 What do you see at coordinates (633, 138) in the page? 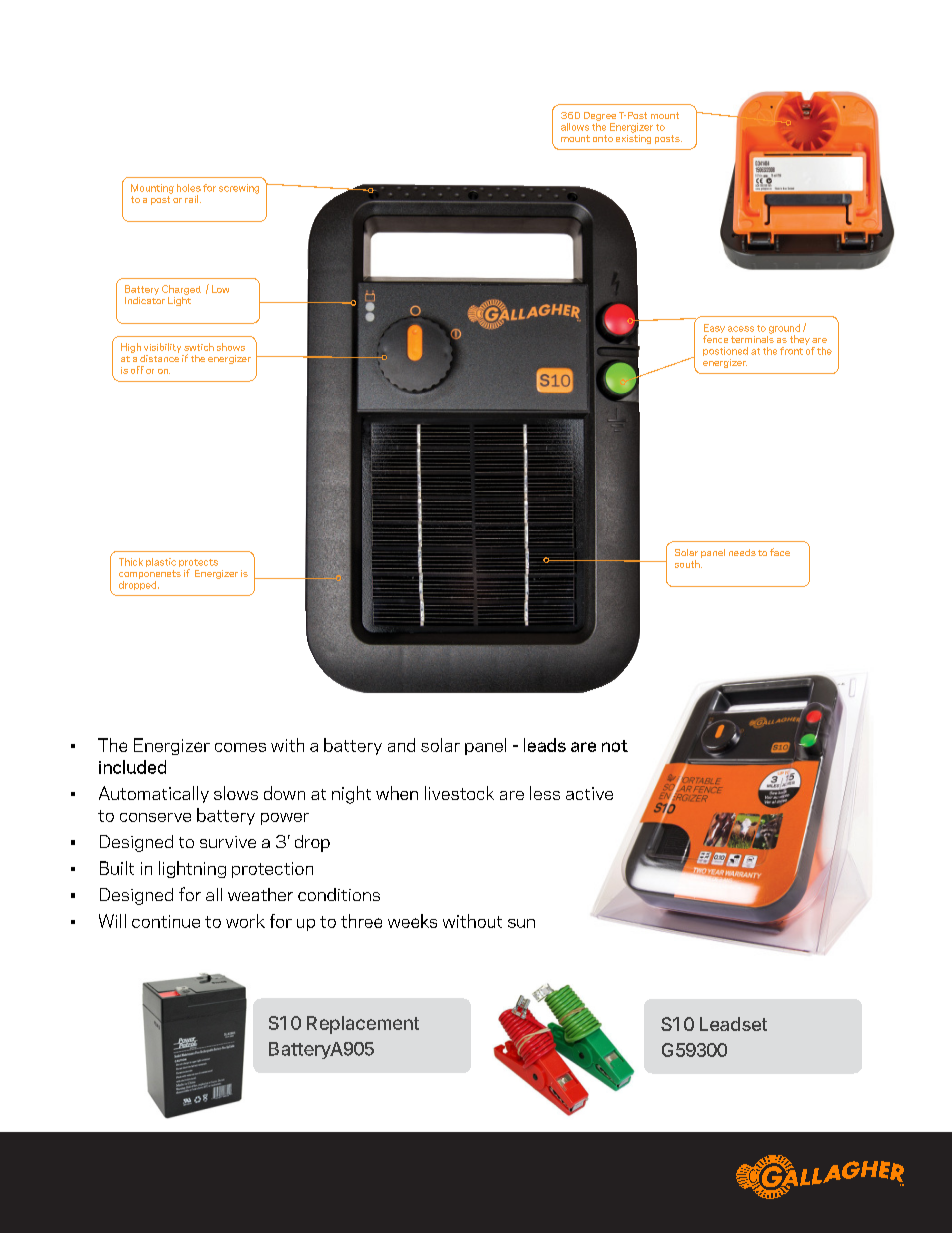
I see `existing` at bounding box center [633, 138].
